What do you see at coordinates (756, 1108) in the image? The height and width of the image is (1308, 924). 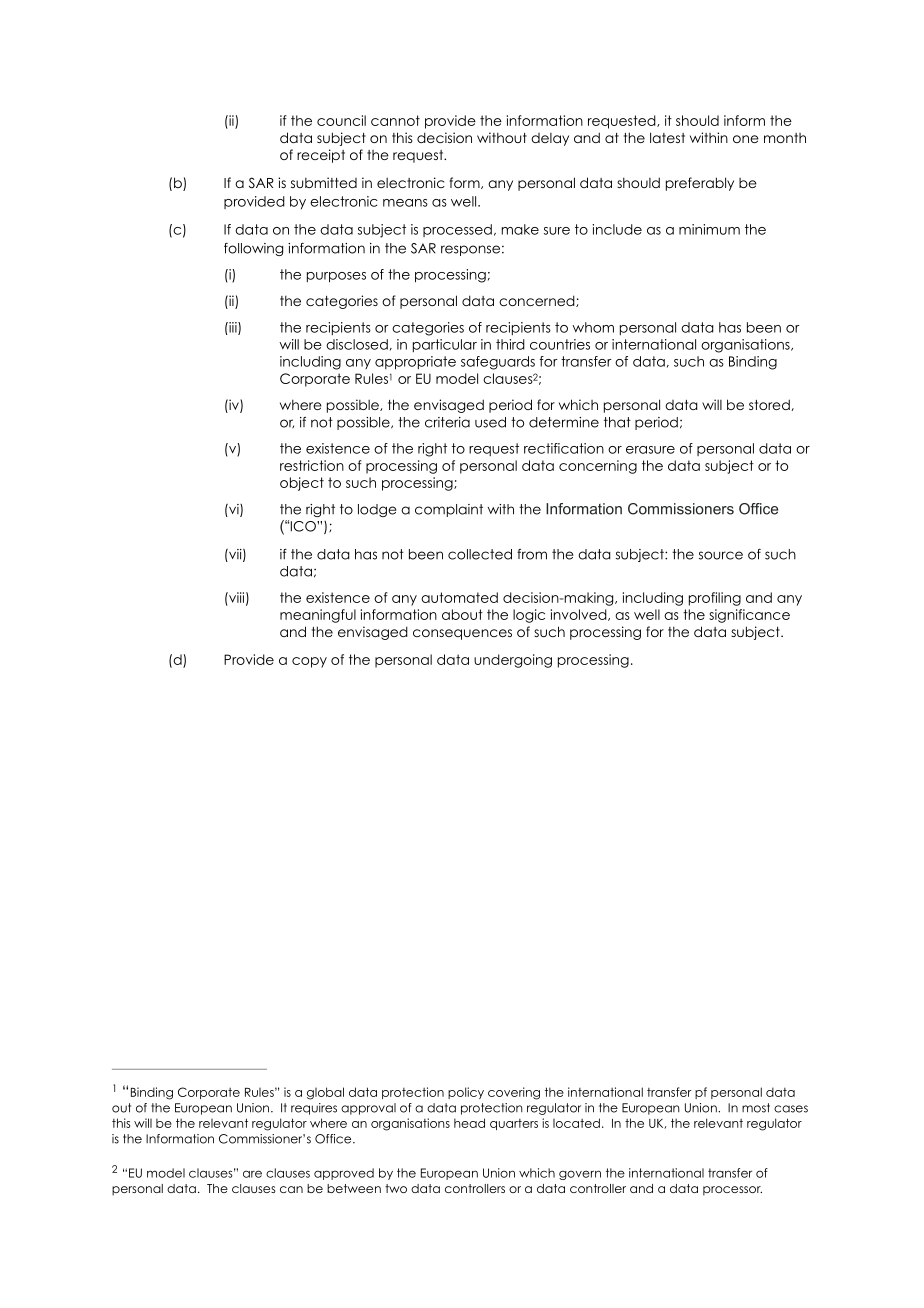 I see `most` at bounding box center [756, 1108].
